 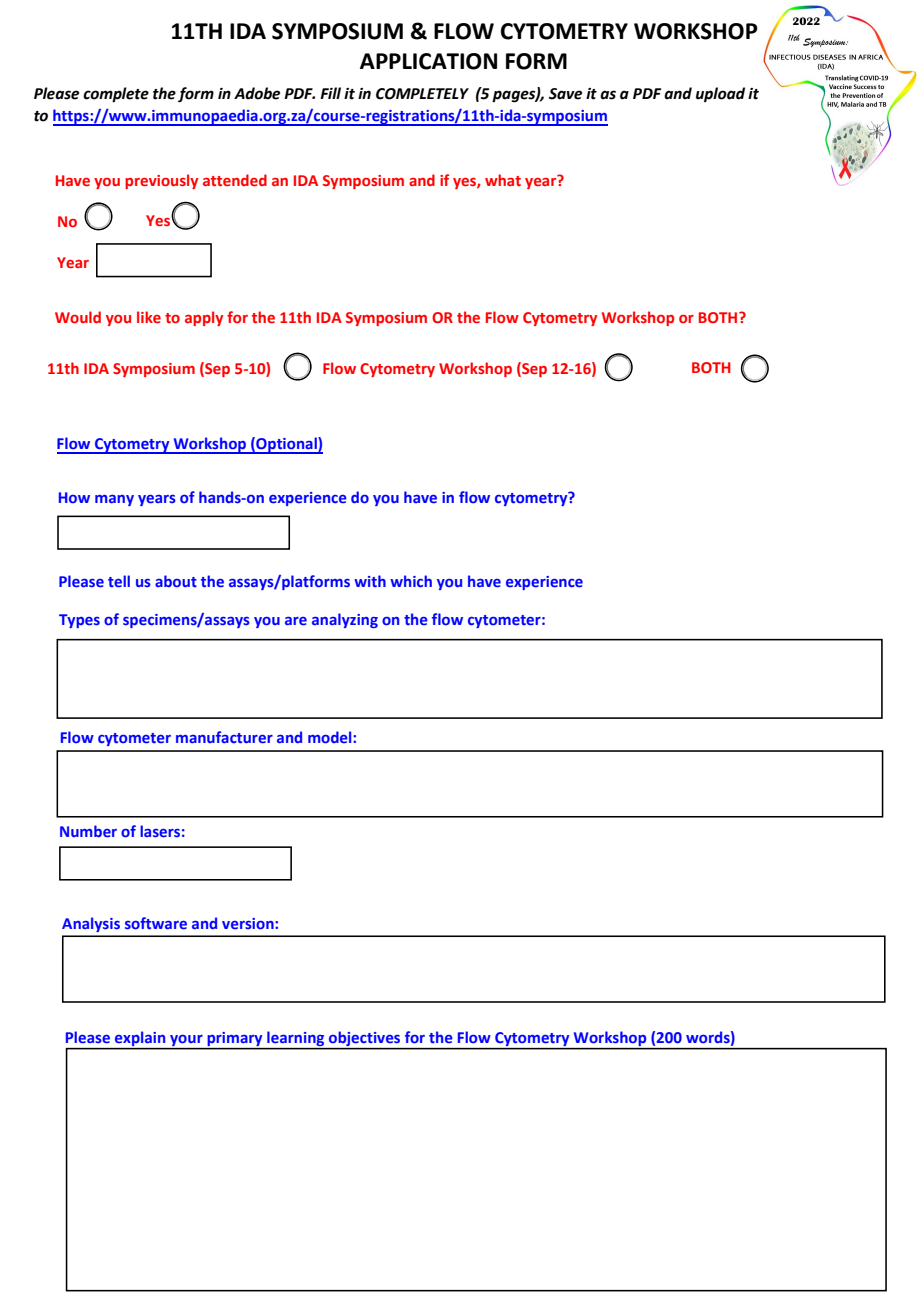 I want to click on Adobe, so click(x=257, y=93).
